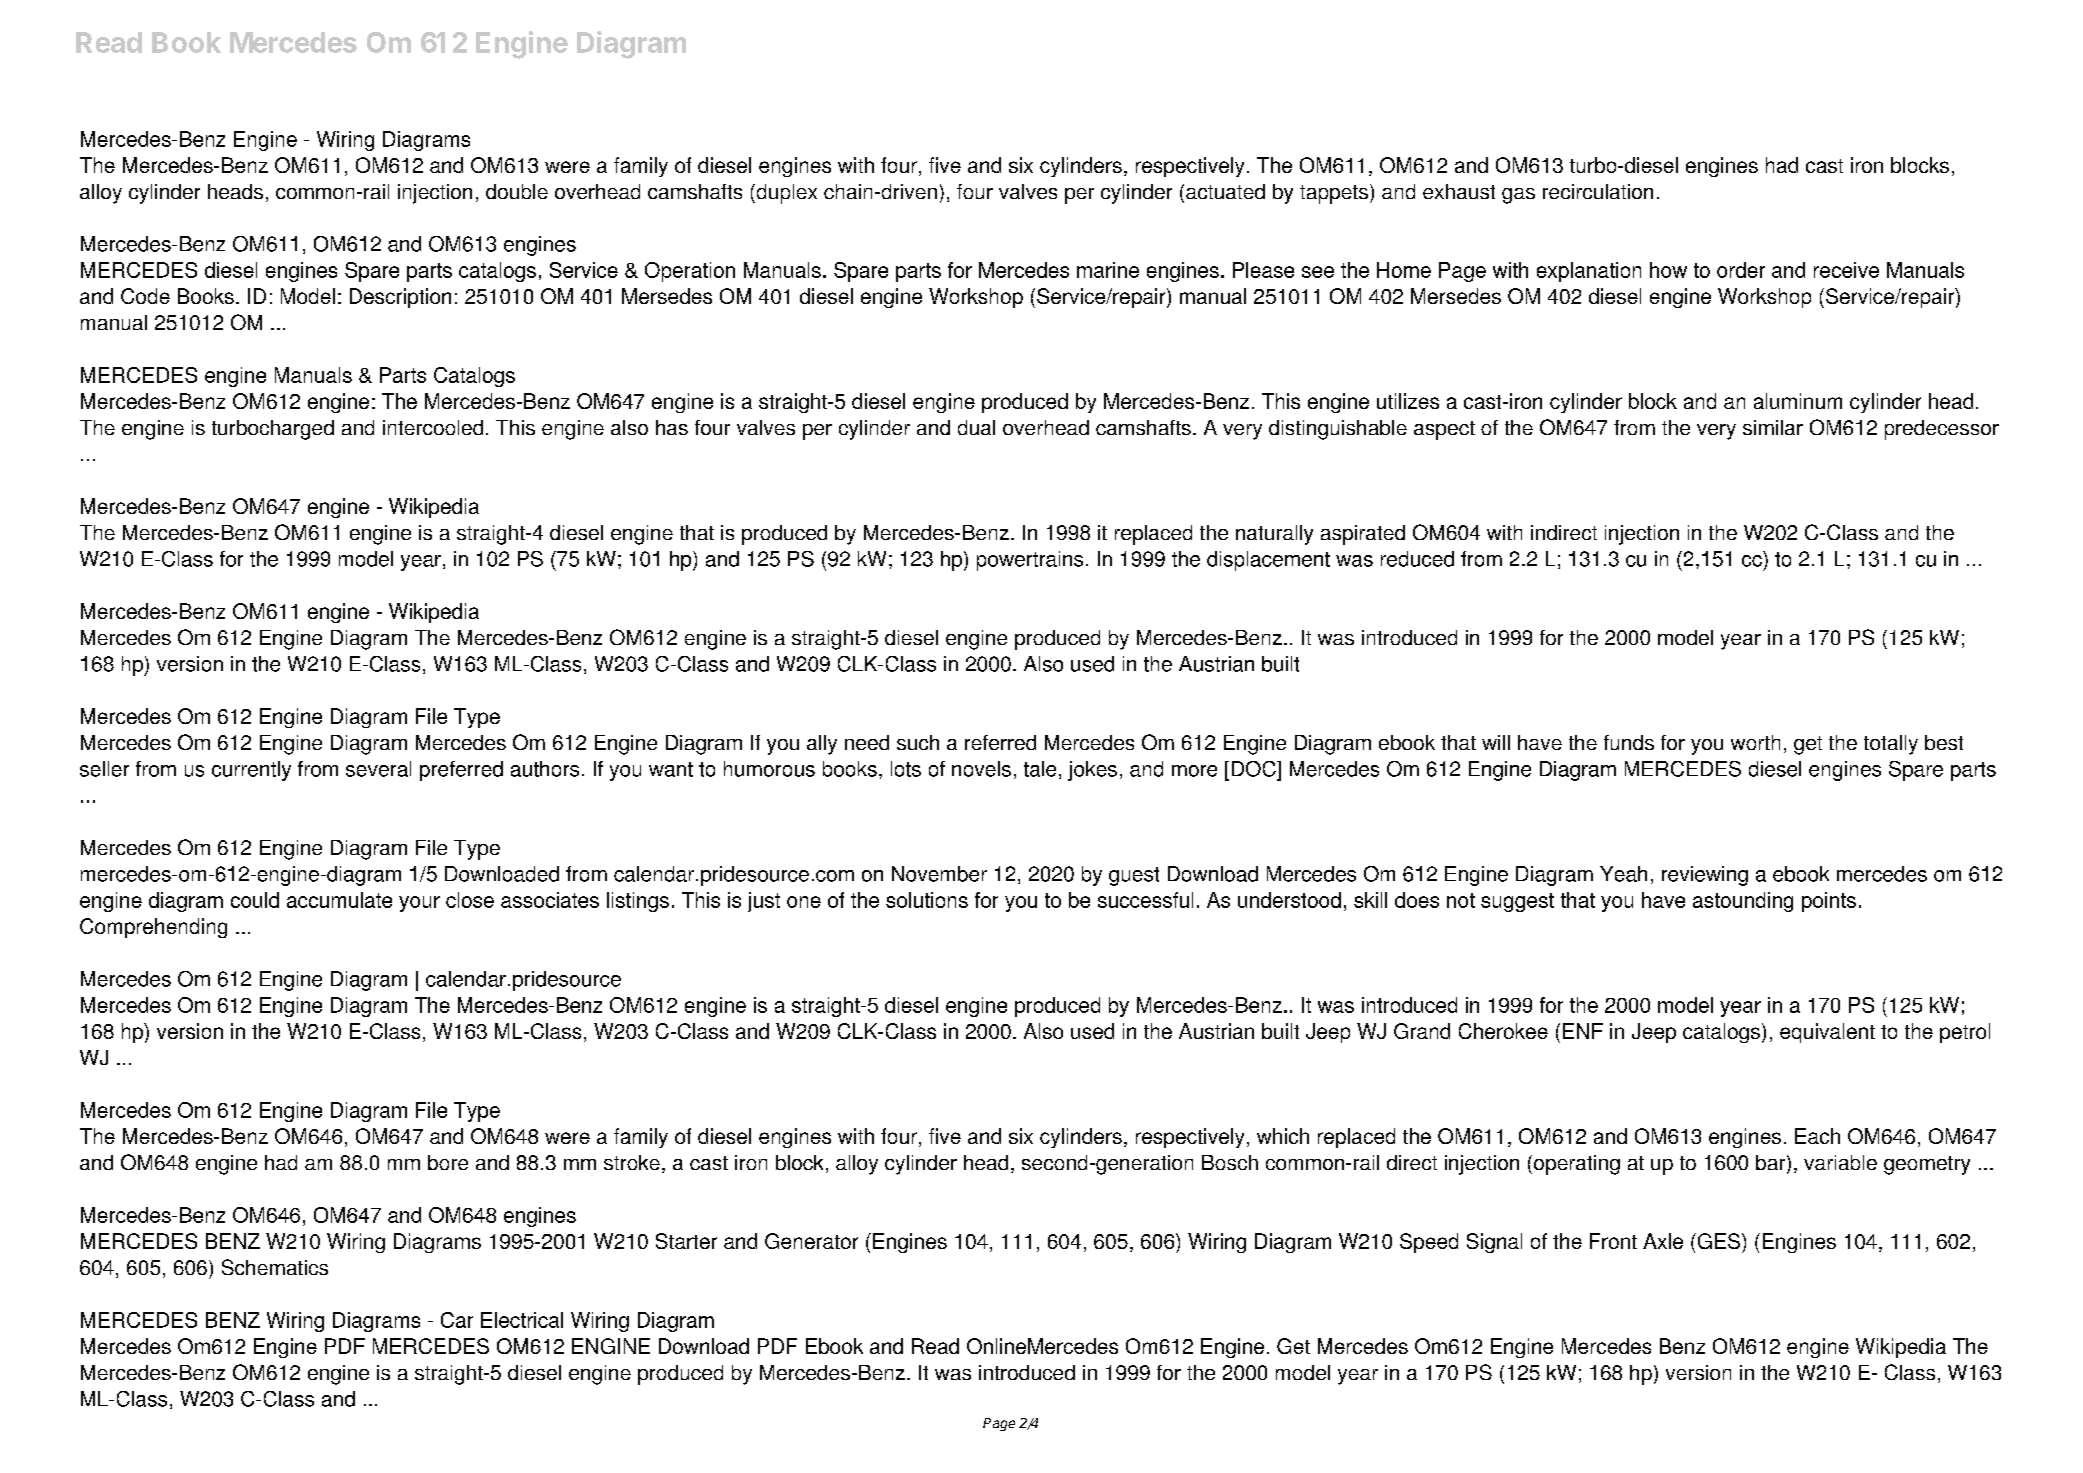  Describe the element at coordinates (1741, 270) in the screenshot. I see `order` at that location.
